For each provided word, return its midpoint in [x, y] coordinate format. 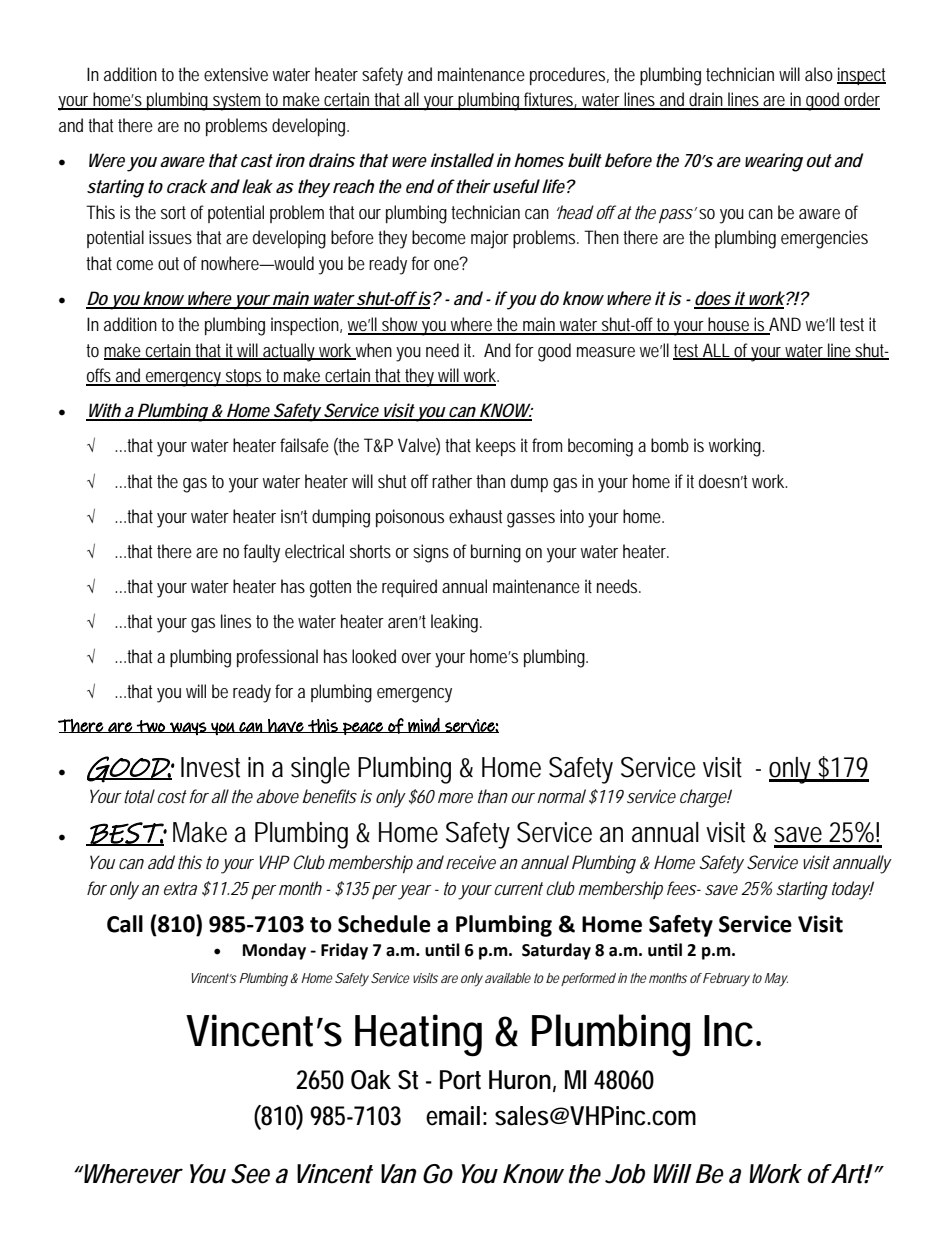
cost [172, 796]
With [104, 411]
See [250, 1174]
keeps [496, 447]
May [776, 980]
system [238, 102]
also [819, 74]
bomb [670, 445]
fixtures [550, 100]
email [453, 1116]
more [455, 798]
